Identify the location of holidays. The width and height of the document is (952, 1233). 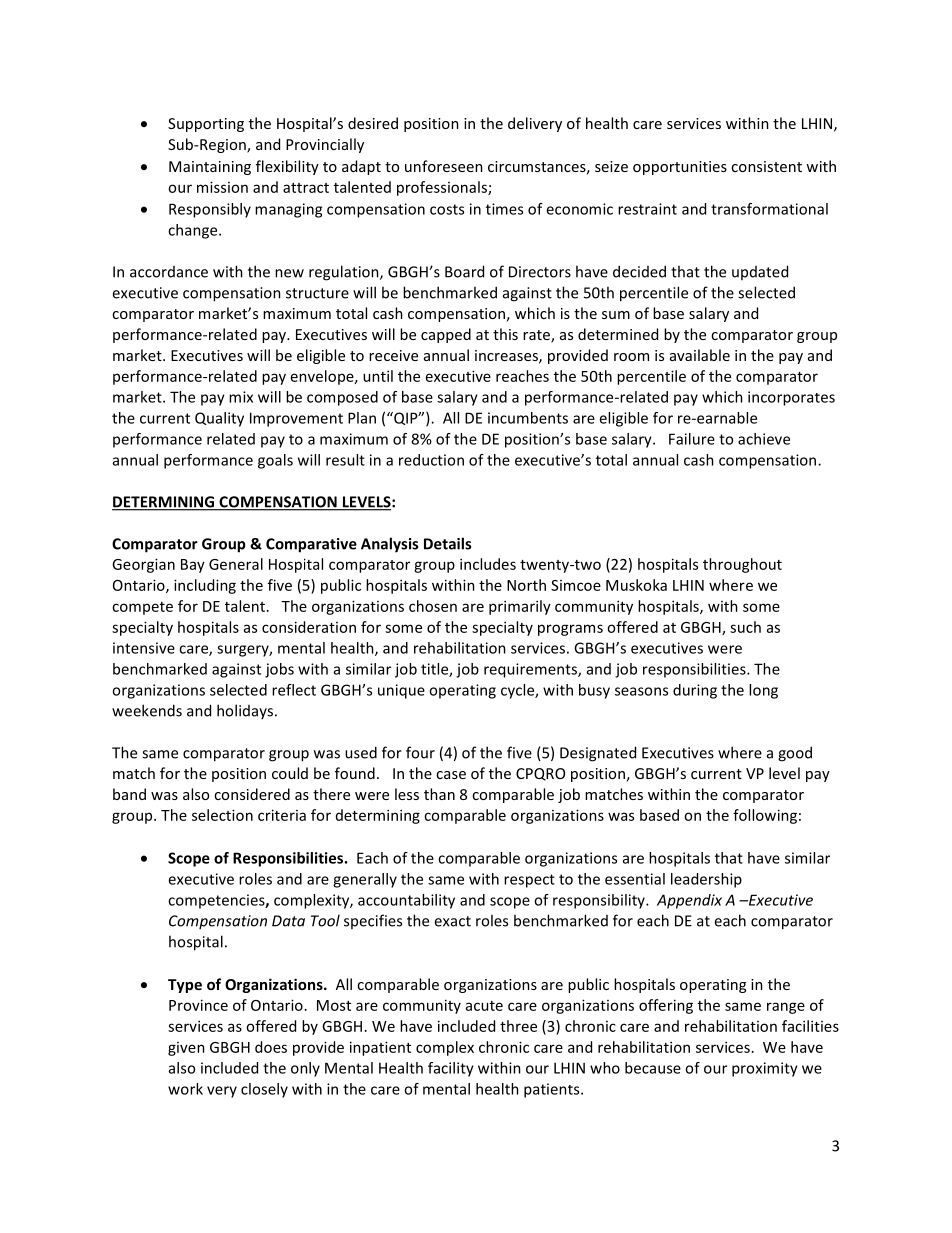
(246, 711).
